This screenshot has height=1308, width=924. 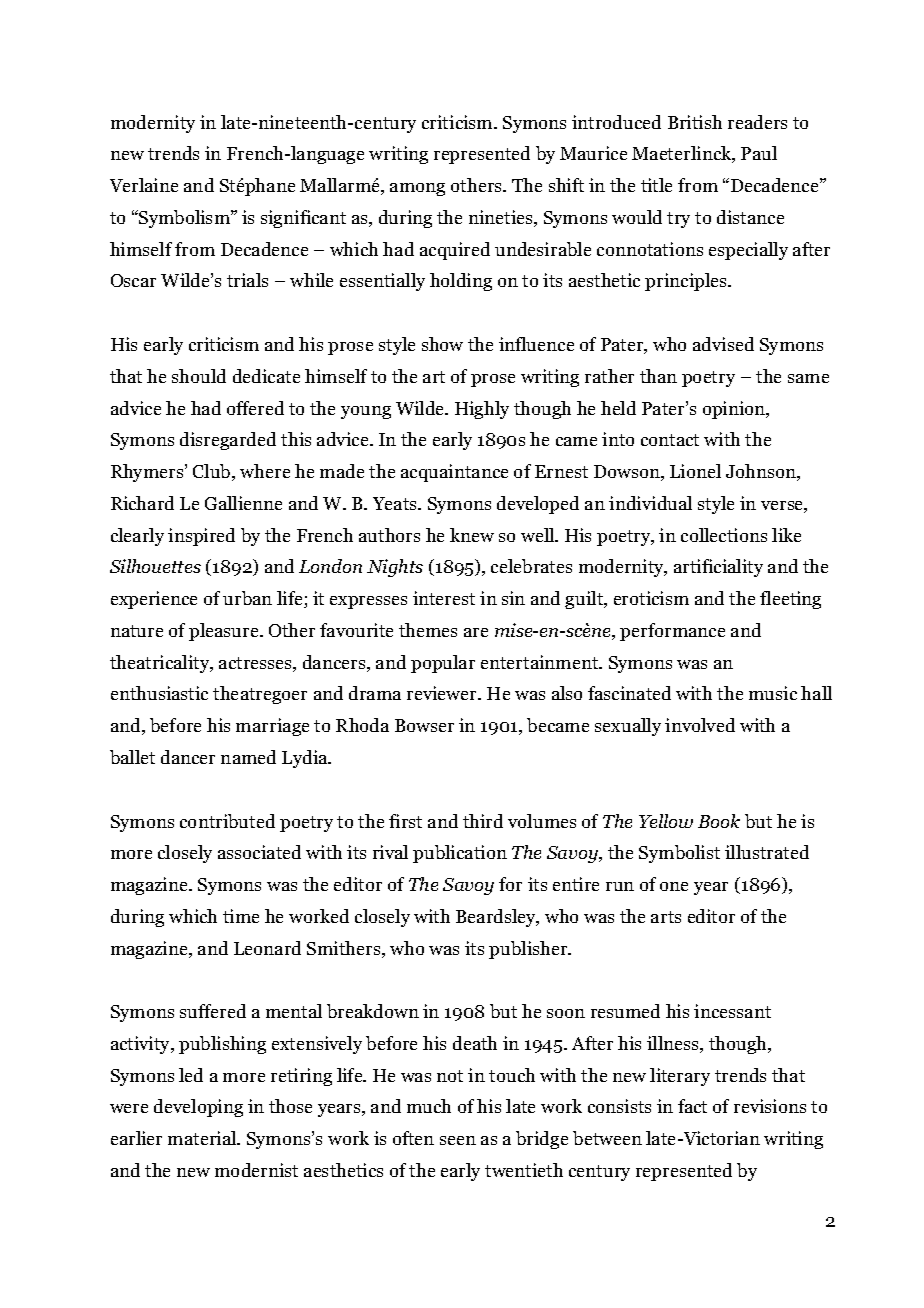 I want to click on acquaintance, so click(x=454, y=473).
